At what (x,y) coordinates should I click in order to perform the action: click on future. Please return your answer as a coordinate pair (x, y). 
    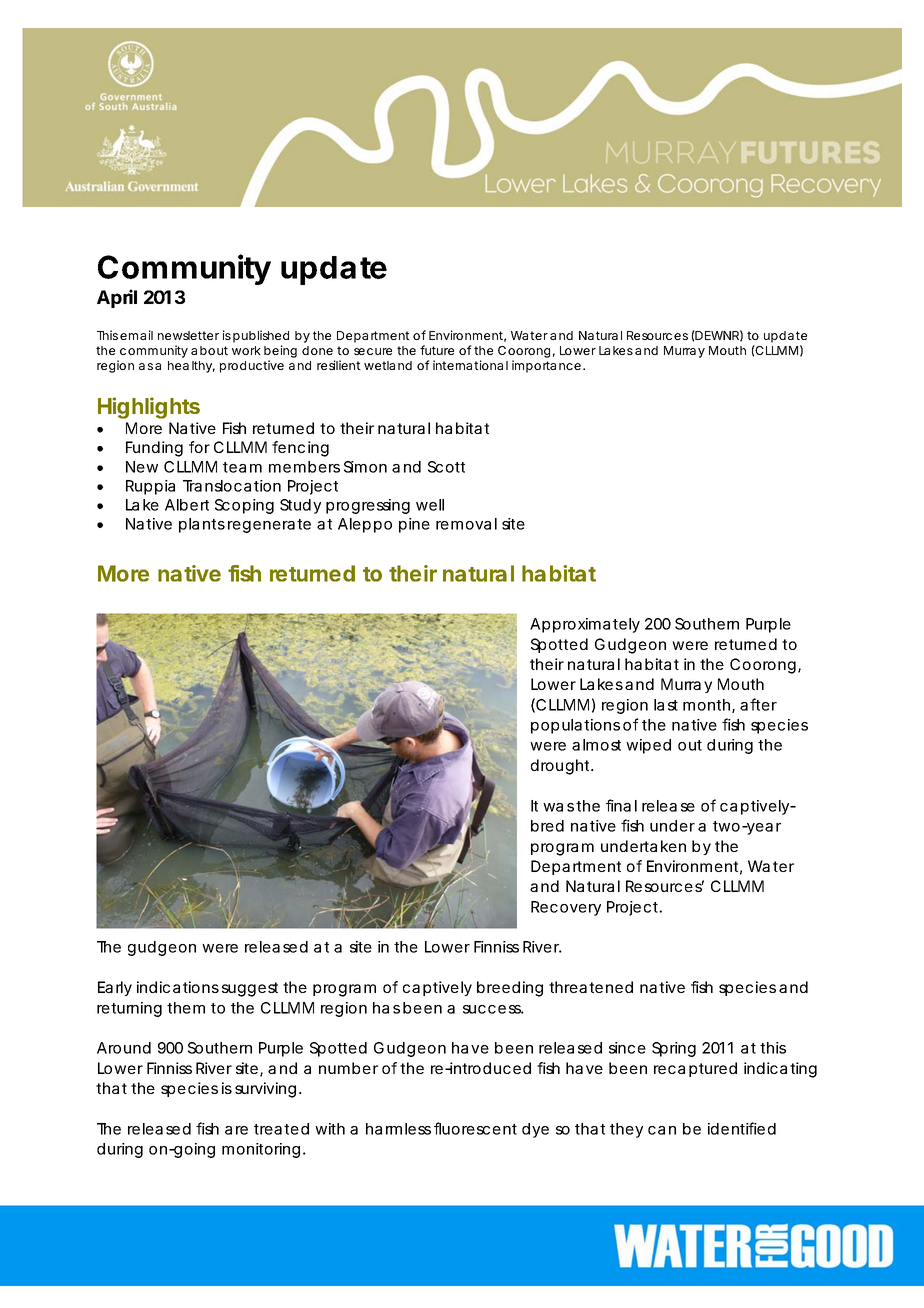
    Looking at the image, I should click on (437, 350).
